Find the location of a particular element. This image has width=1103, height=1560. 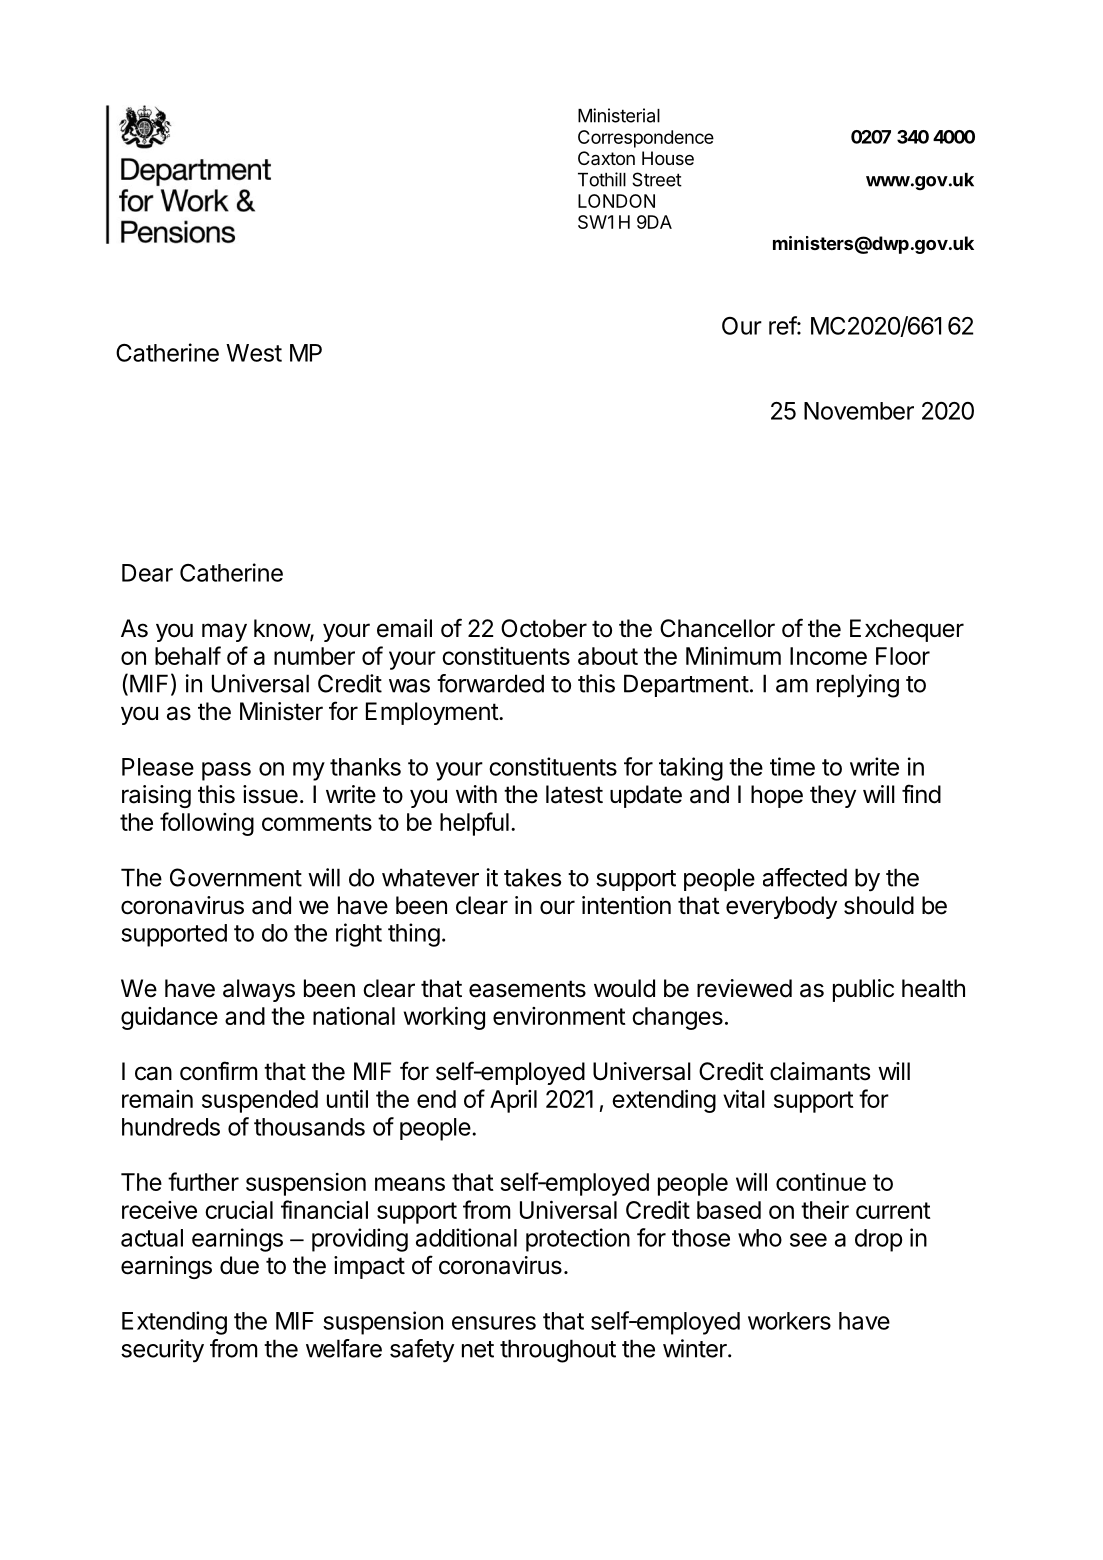

Caxton is located at coordinates (606, 158).
